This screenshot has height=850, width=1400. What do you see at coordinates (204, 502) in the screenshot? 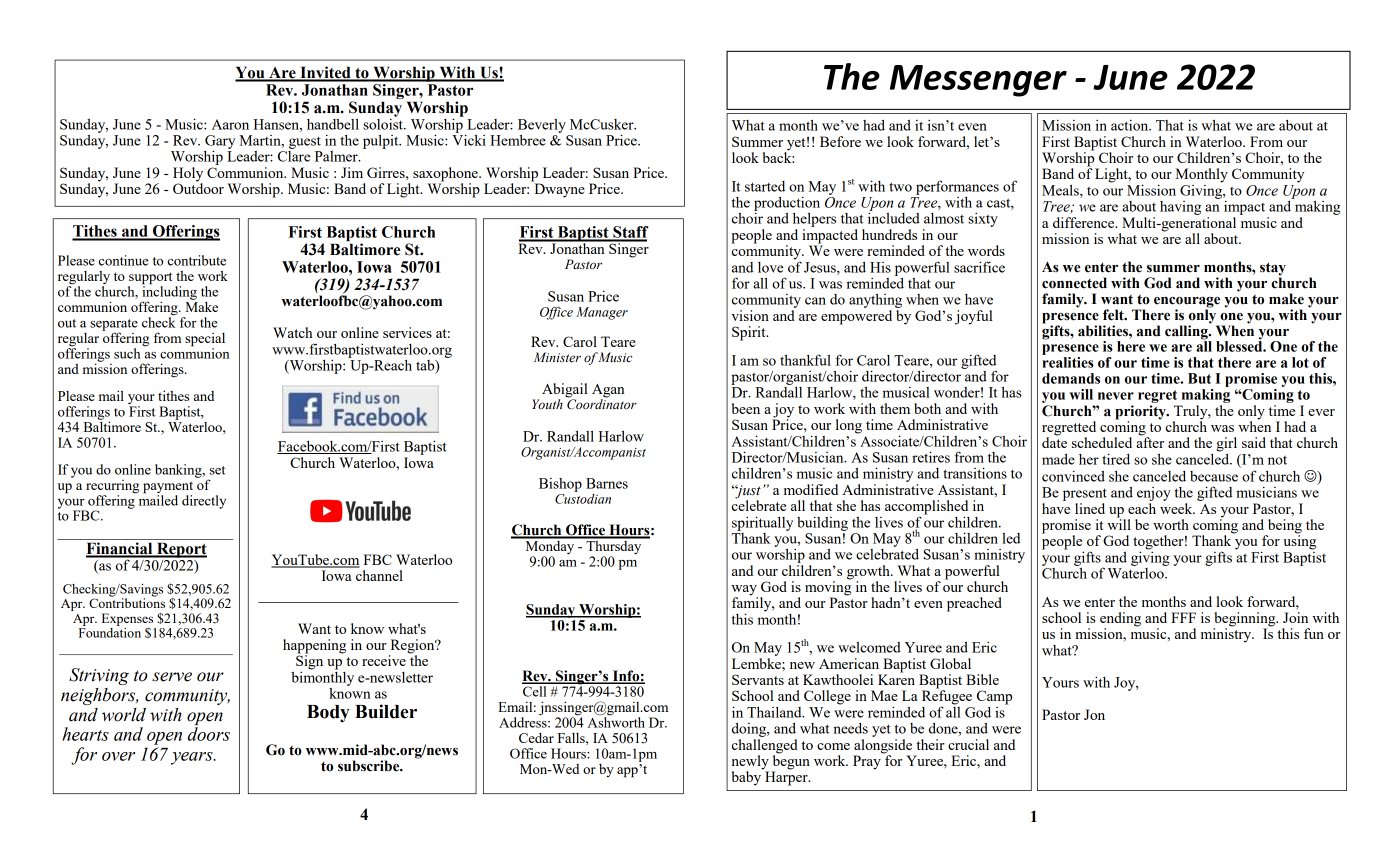
I see `directly` at bounding box center [204, 502].
